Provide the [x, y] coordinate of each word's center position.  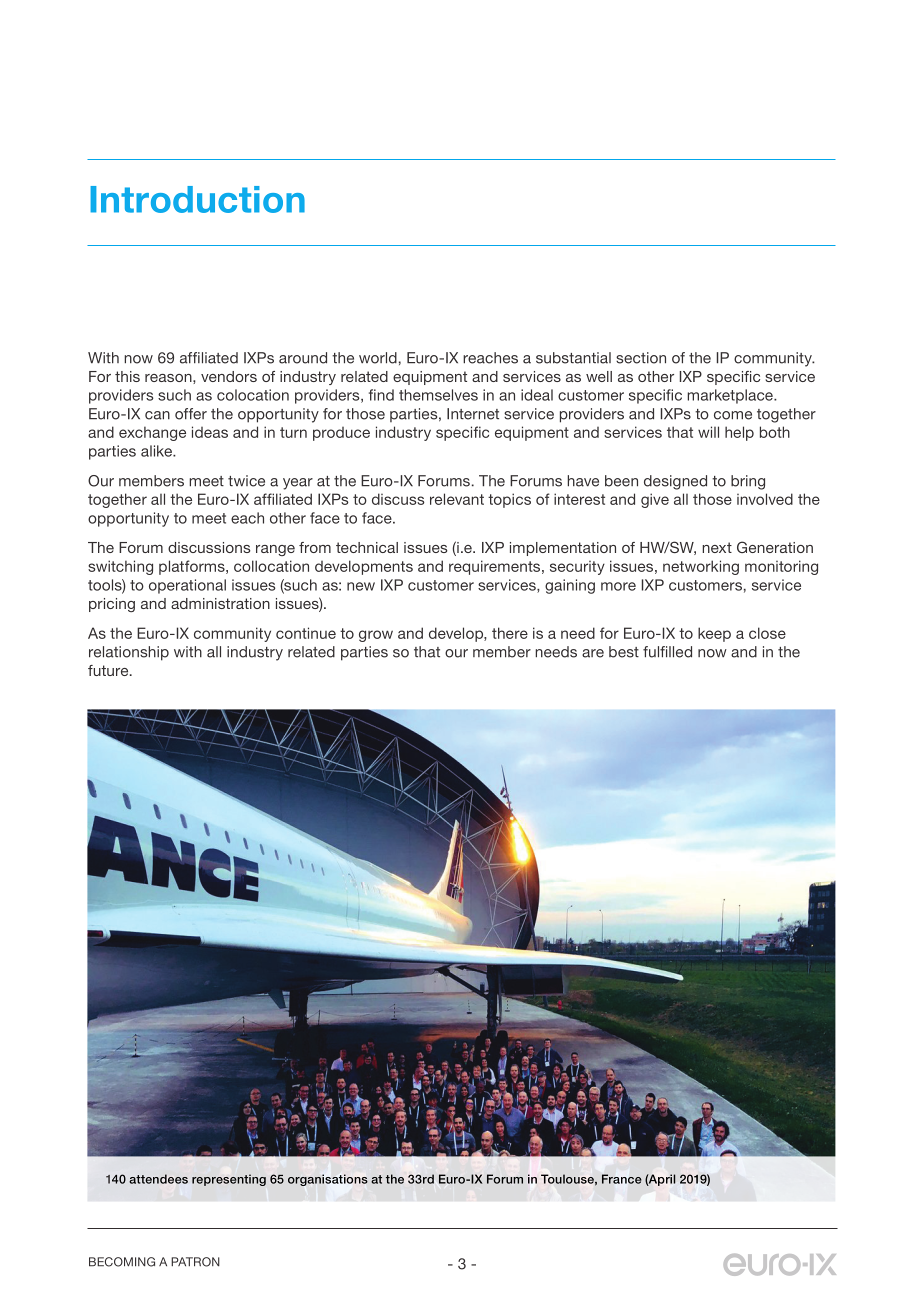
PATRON [195, 1262]
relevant [457, 499]
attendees [158, 1179]
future [109, 670]
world [378, 358]
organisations [328, 1180]
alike [157, 451]
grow [376, 636]
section [641, 358]
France [622, 1179]
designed [675, 482]
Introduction [197, 199]
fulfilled [667, 652]
